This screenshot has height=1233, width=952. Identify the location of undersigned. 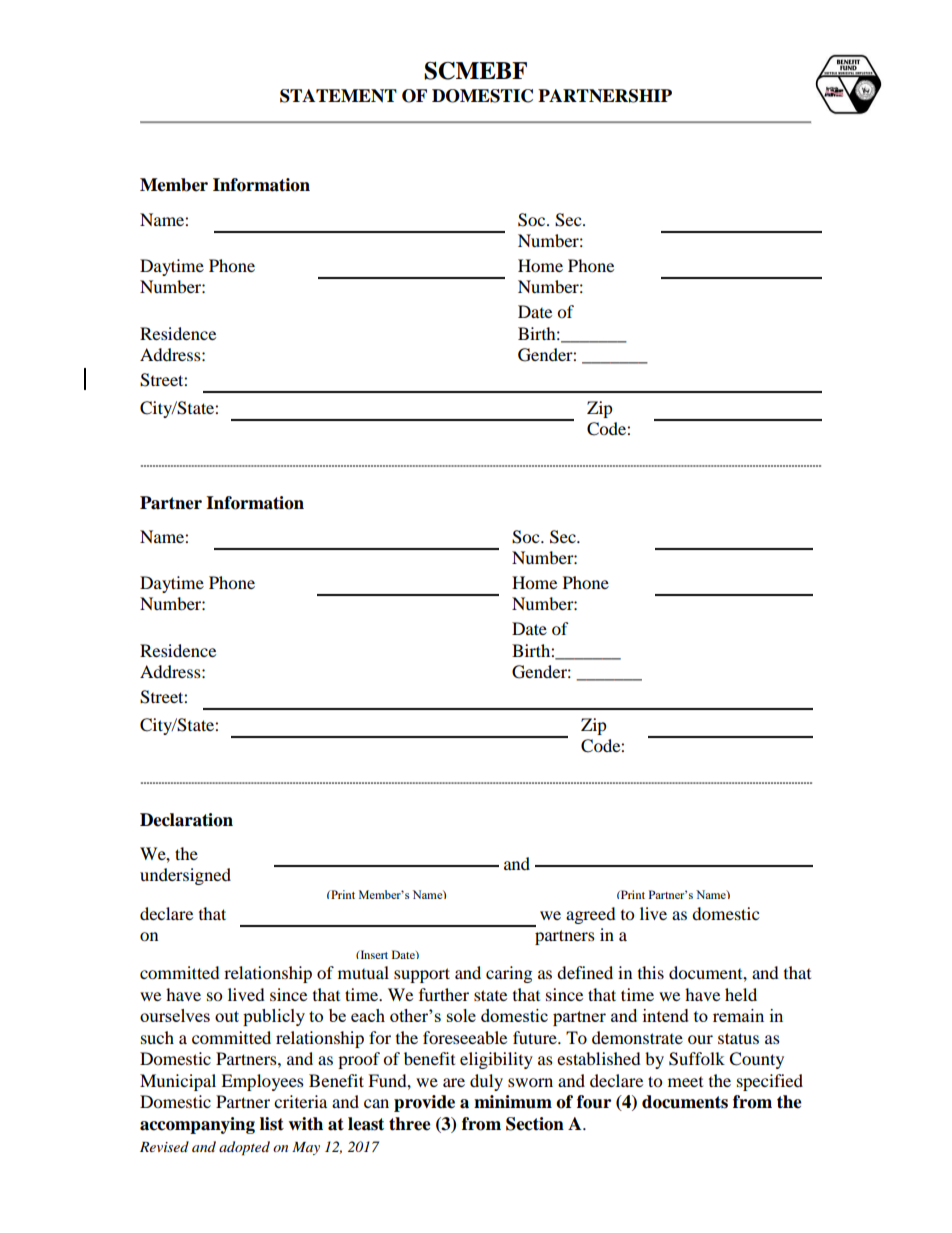
(185, 876).
